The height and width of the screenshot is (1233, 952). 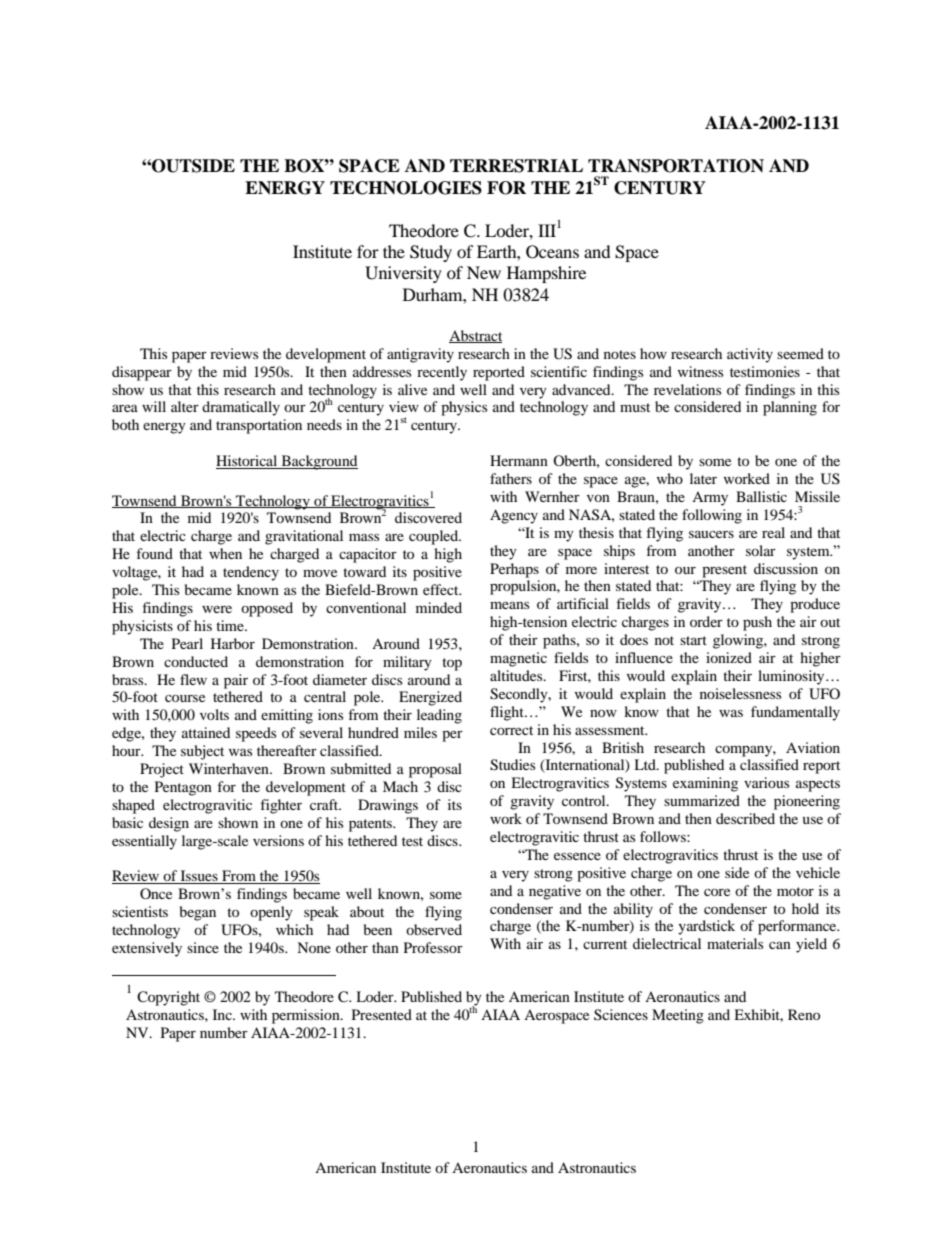 I want to click on Historical, so click(x=248, y=462).
